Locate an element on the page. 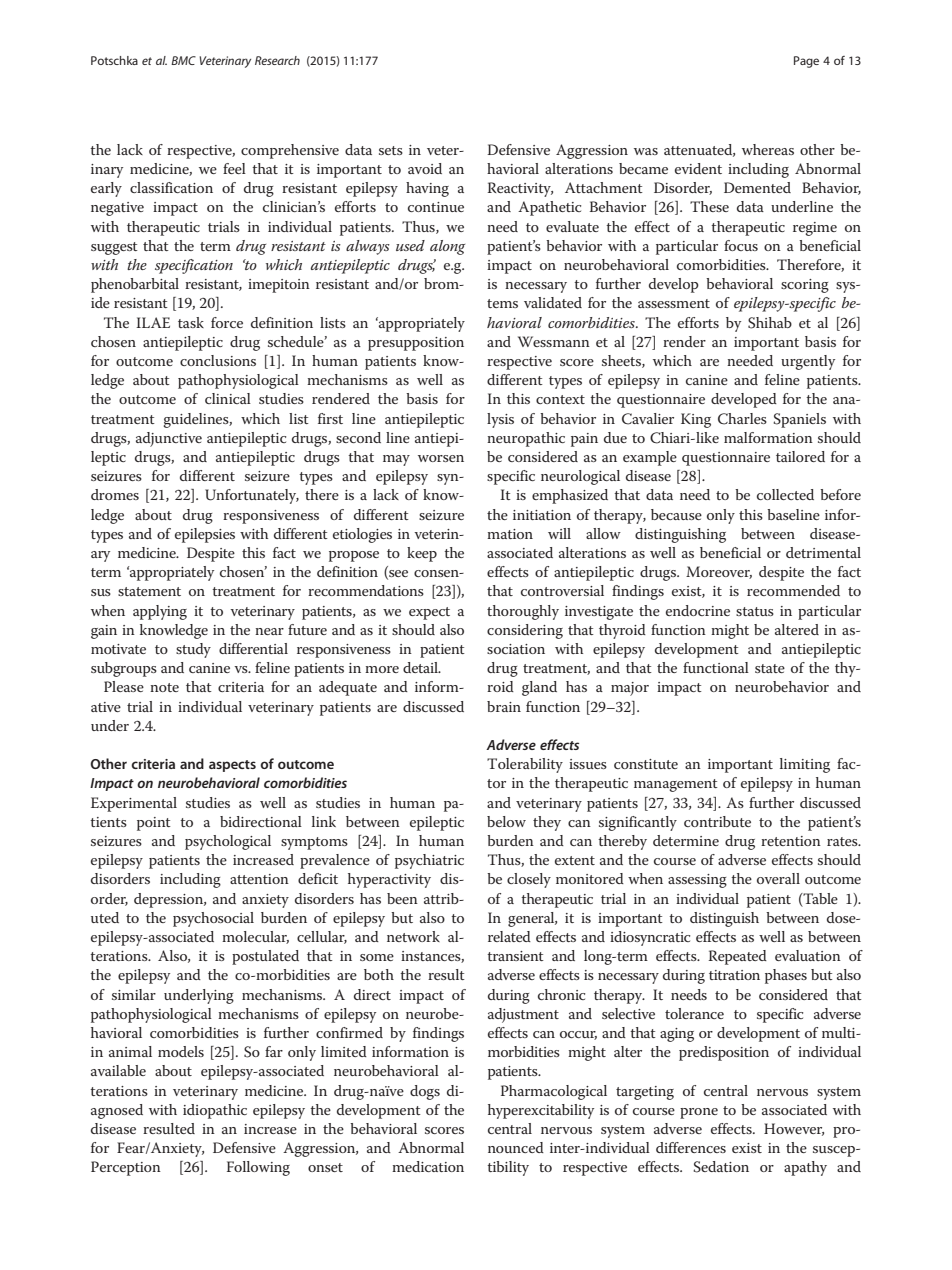 Image resolution: width=952 pixels, height=1270 pixels. medication is located at coordinates (428, 1166).
